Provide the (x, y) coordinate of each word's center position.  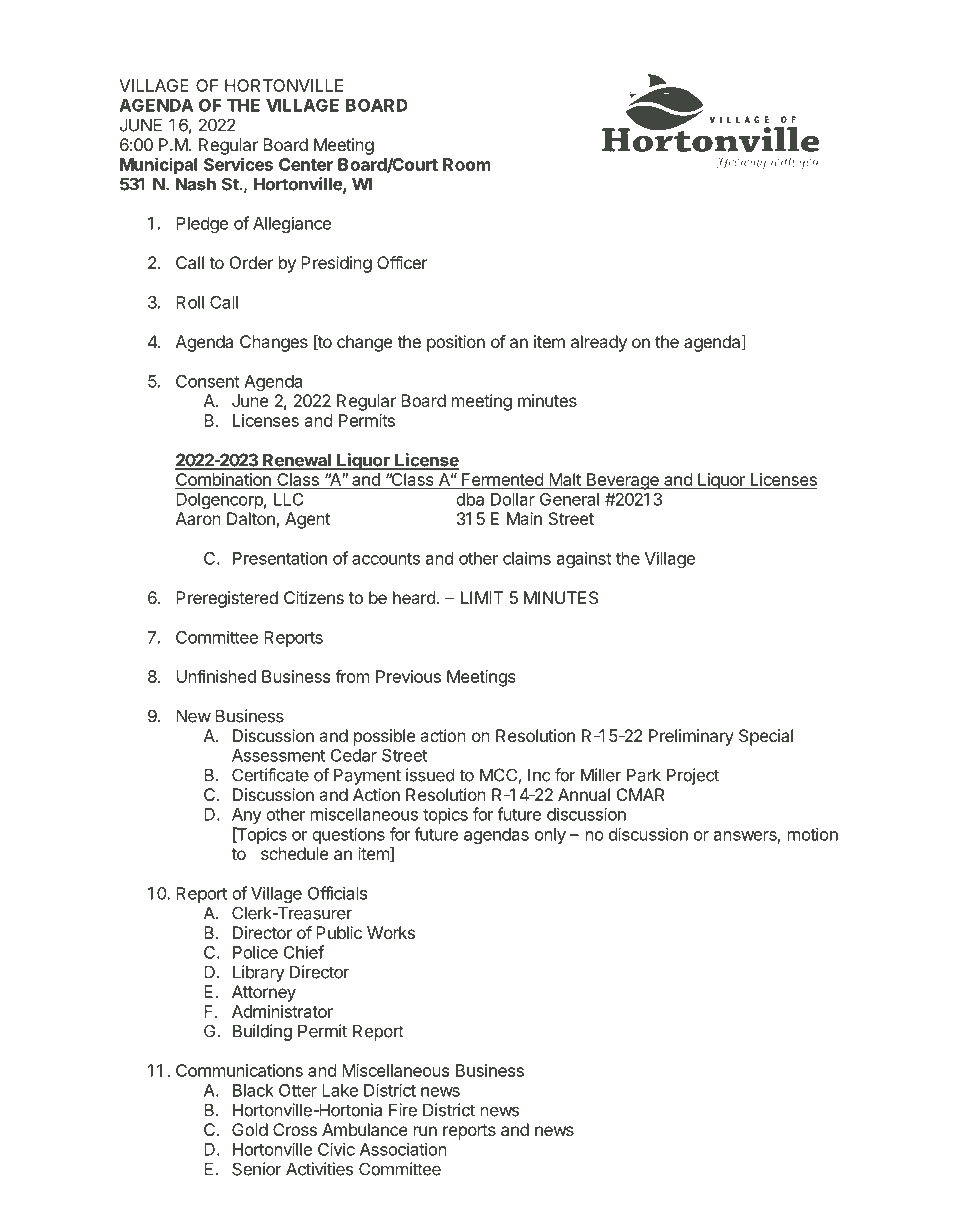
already (599, 343)
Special (766, 737)
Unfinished (216, 676)
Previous (408, 676)
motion (813, 834)
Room (467, 164)
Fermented (502, 481)
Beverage (622, 481)
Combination (224, 481)
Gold (250, 1129)
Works (391, 932)
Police (255, 952)
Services (238, 164)
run (425, 1131)
